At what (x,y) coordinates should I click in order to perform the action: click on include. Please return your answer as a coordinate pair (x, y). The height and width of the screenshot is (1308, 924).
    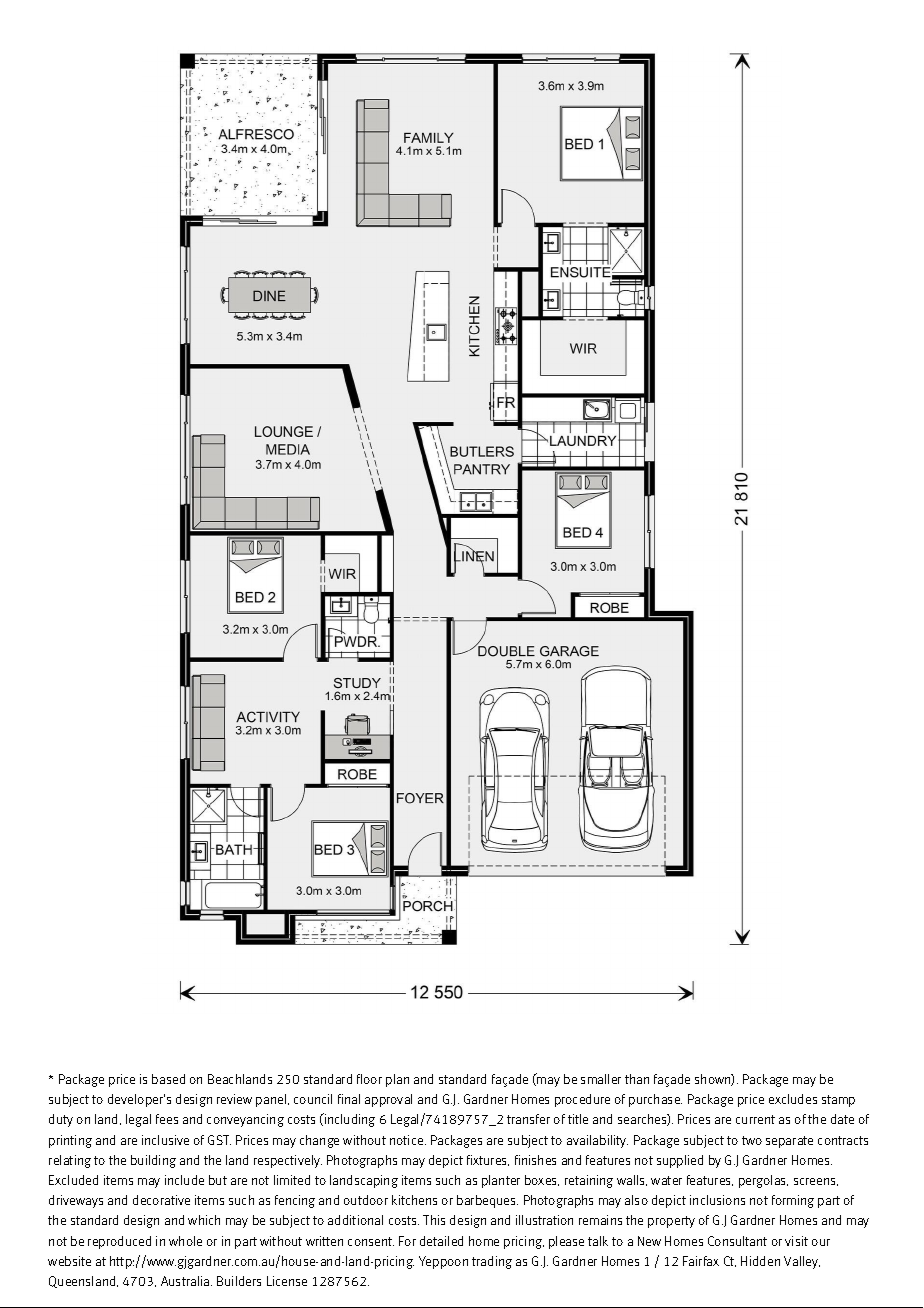
    Looking at the image, I should click on (184, 1180).
